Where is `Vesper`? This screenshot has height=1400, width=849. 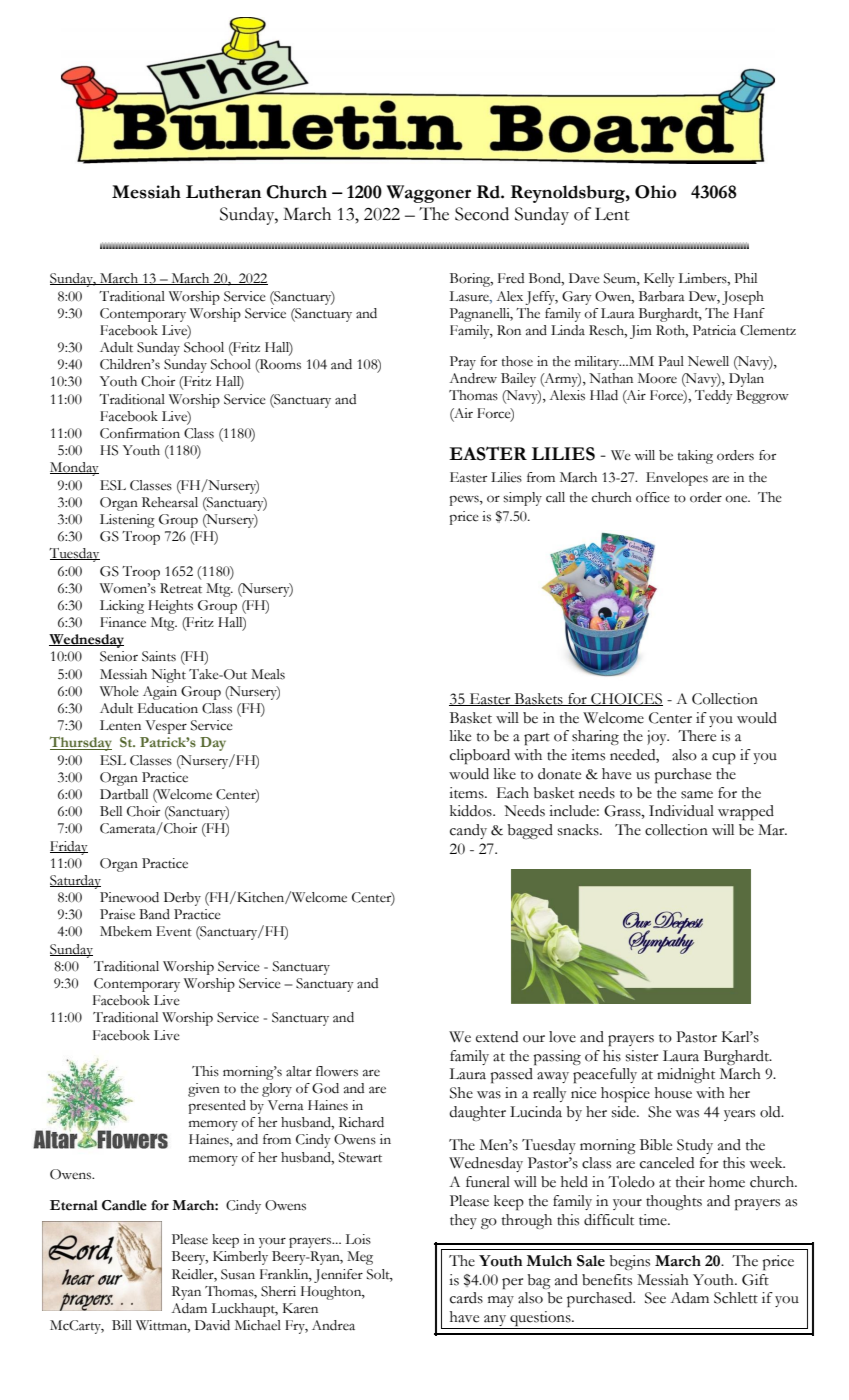
Vesper is located at coordinates (166, 727).
